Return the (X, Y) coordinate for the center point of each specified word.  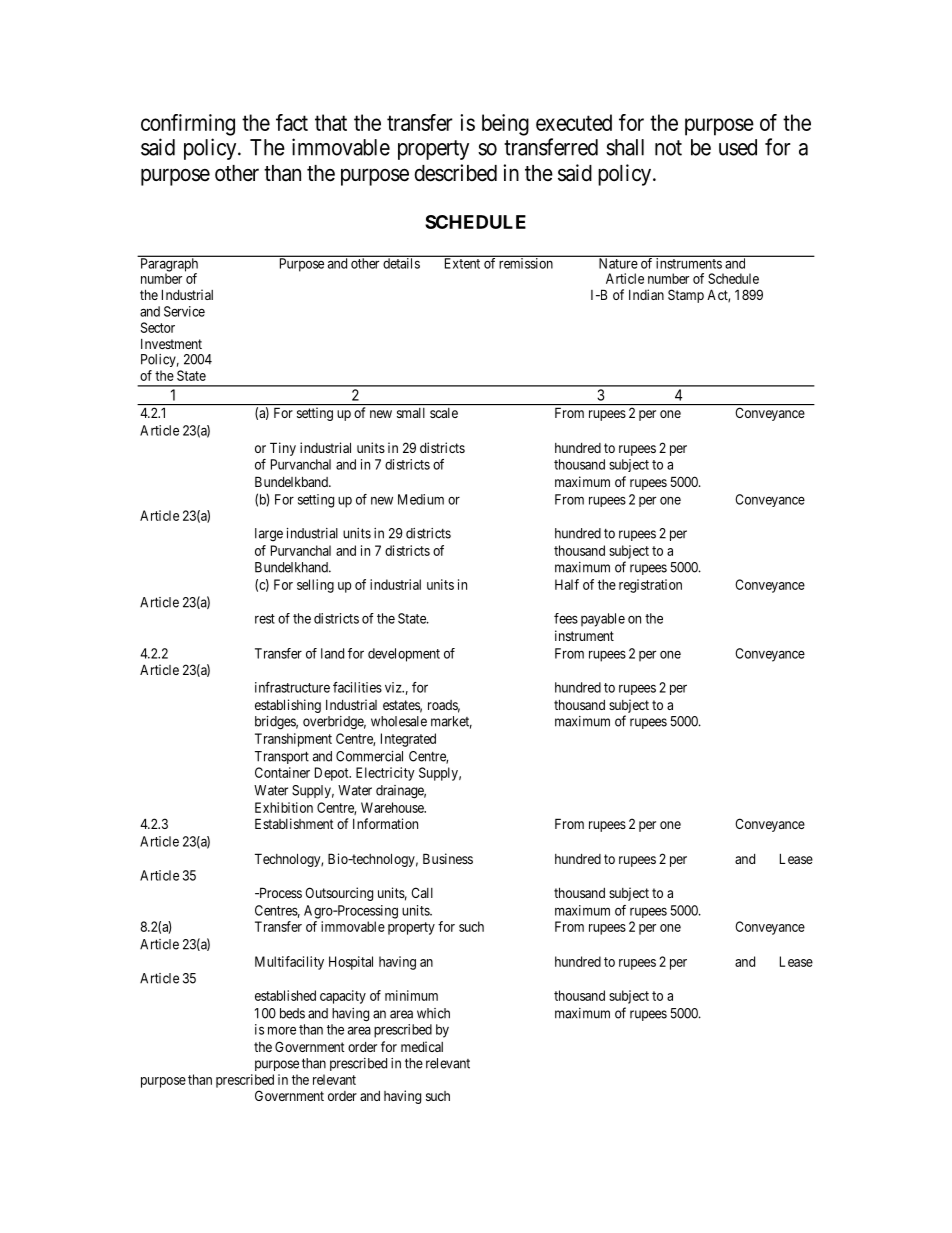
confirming (188, 125)
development (404, 655)
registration (650, 586)
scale (444, 413)
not (668, 148)
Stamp (686, 296)
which (433, 1013)
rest (265, 619)
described (456, 173)
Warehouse (393, 807)
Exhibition (284, 807)
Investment (171, 344)
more (282, 1031)
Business (448, 858)
